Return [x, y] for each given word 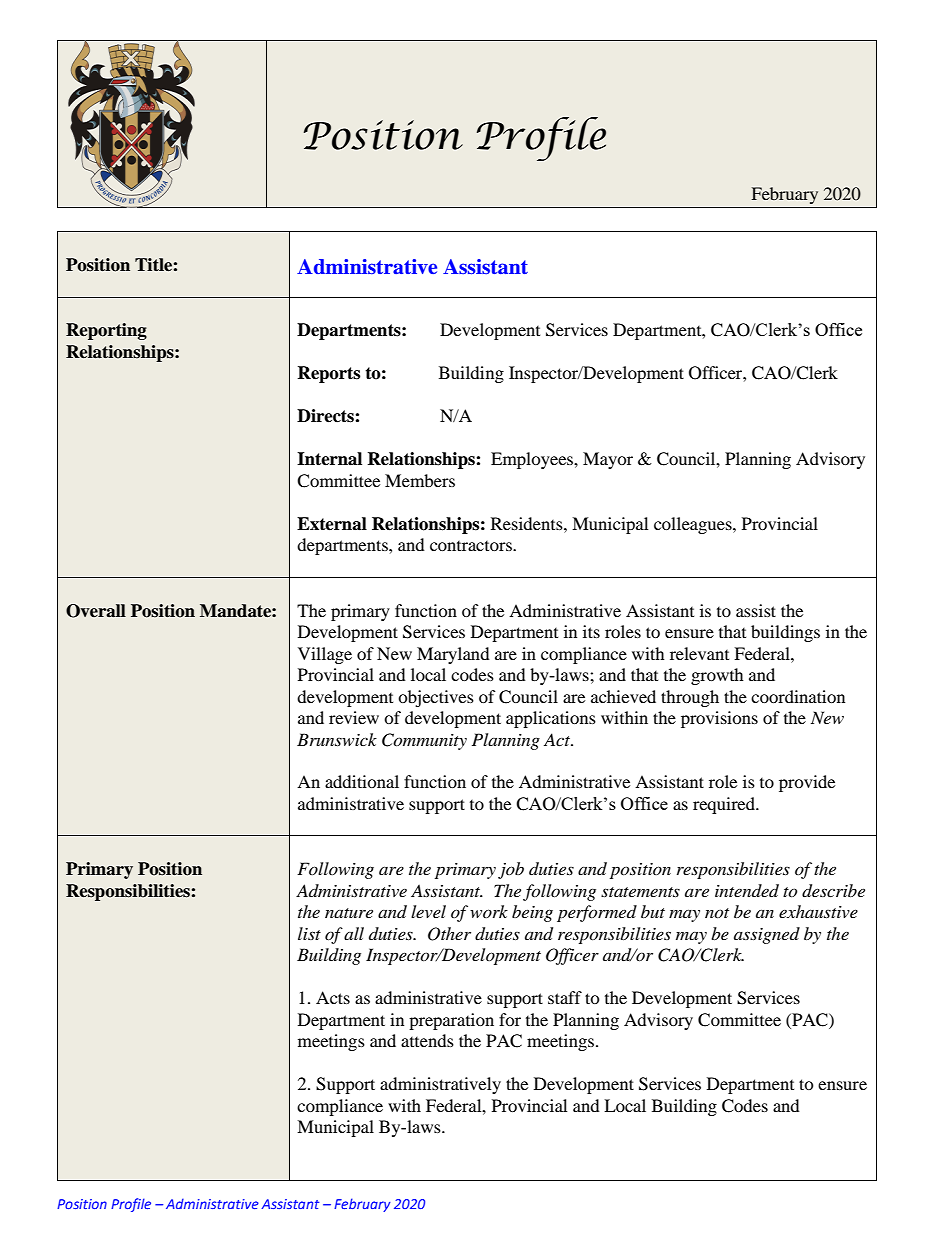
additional [362, 781]
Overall [96, 611]
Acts [333, 997]
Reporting [106, 331]
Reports [328, 374]
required [725, 805]
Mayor [608, 460]
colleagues [694, 525]
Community [424, 741]
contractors [472, 546]
